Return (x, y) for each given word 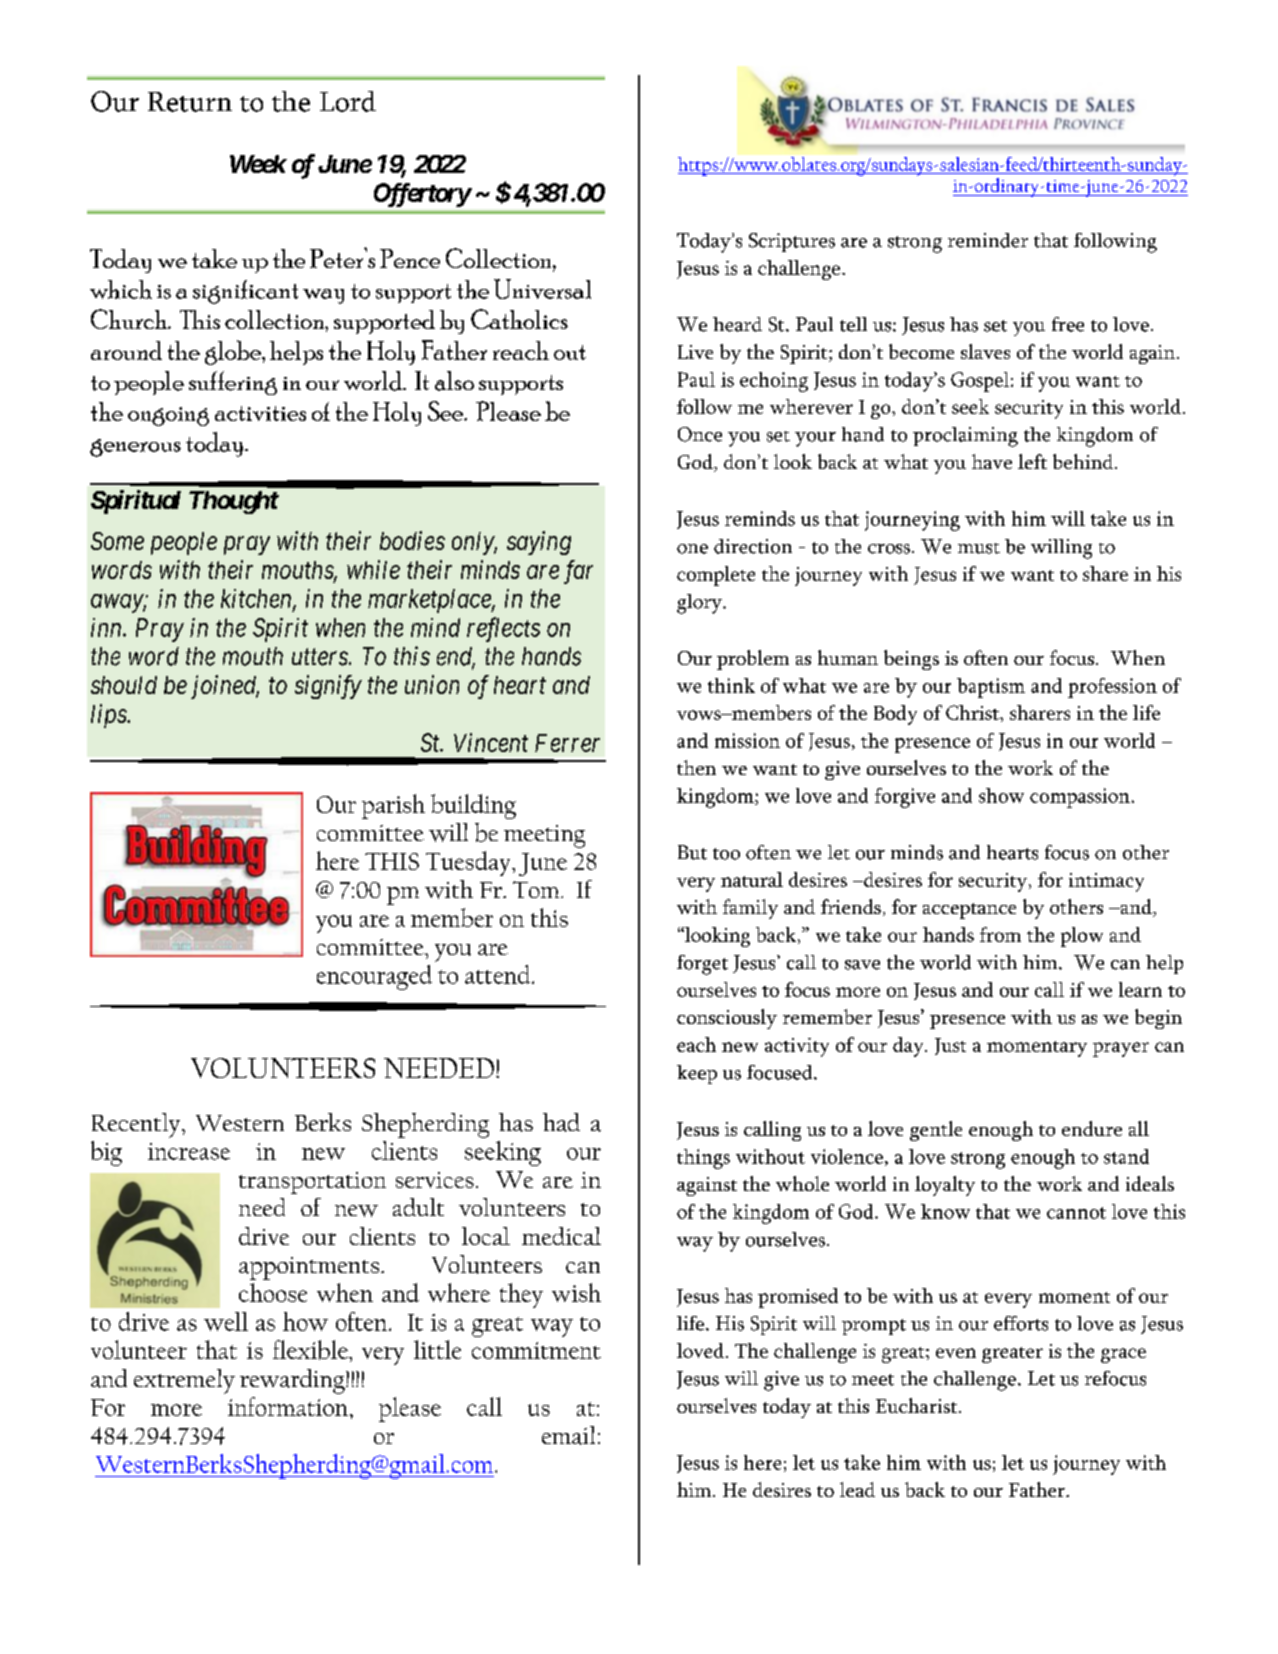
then (696, 767)
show (1001, 795)
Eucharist (918, 1405)
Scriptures (792, 242)
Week (258, 164)
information (288, 1406)
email (568, 1435)
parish (393, 806)
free (1068, 324)
